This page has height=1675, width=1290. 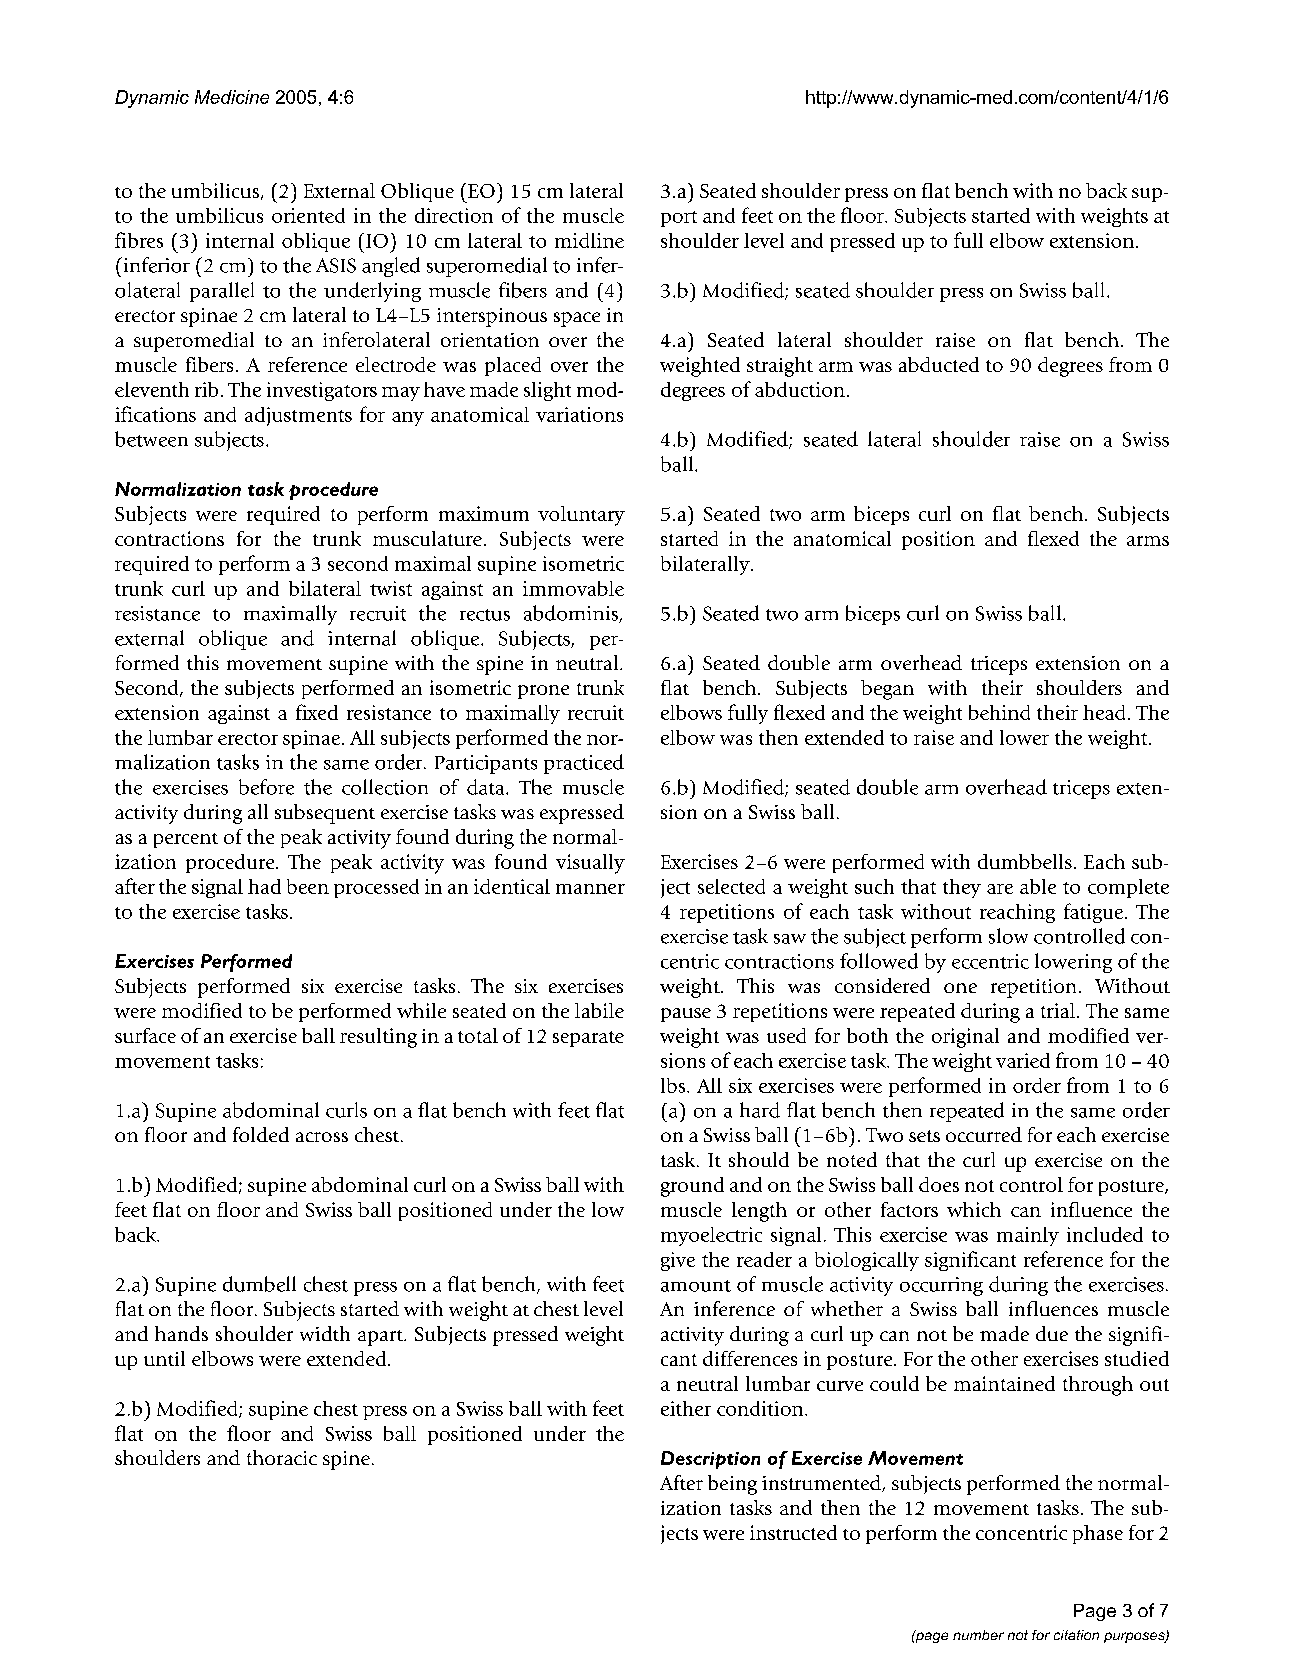 I want to click on being, so click(x=732, y=1485).
